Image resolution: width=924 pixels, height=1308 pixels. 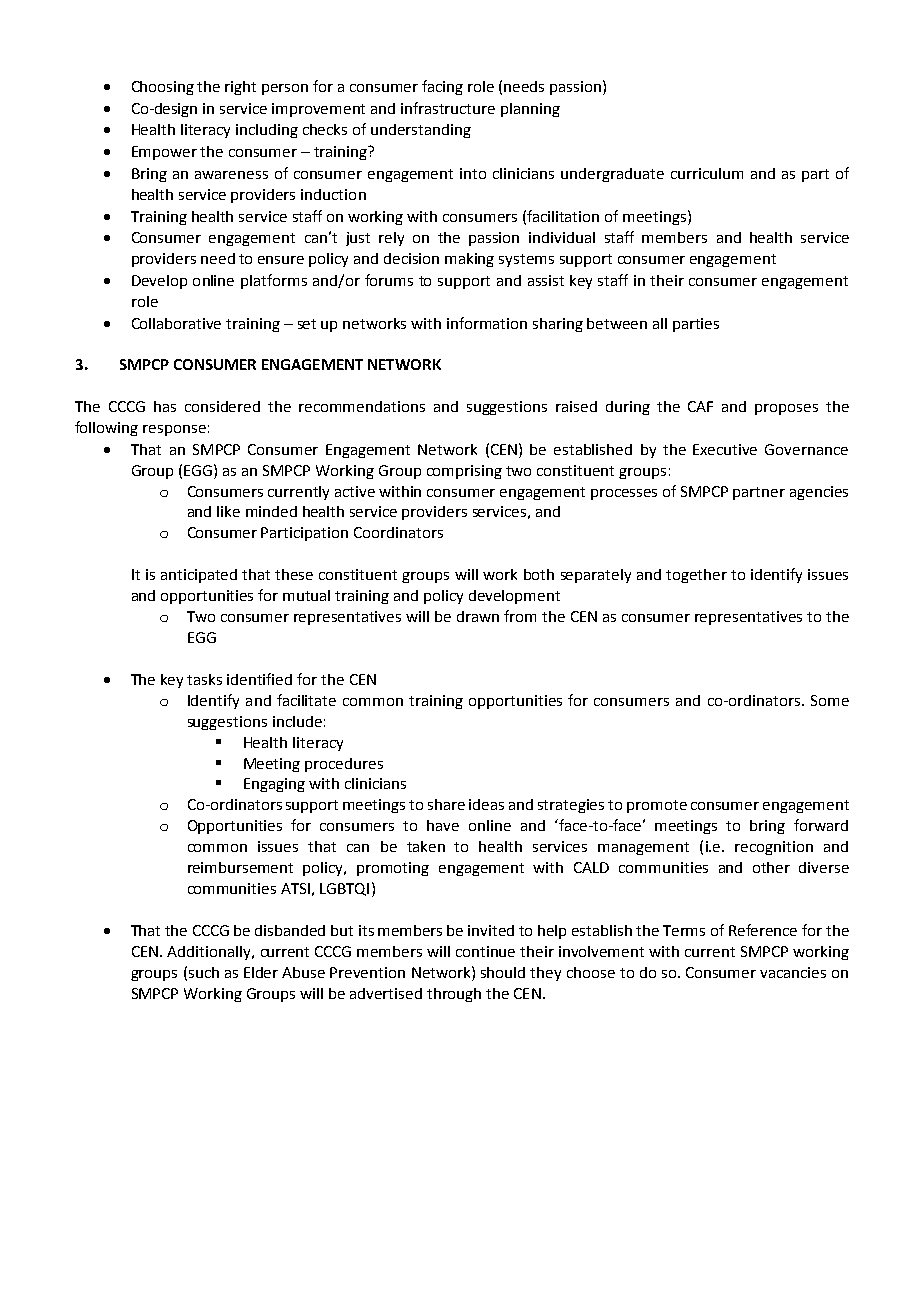 What do you see at coordinates (707, 173) in the image?
I see `curriculum` at bounding box center [707, 173].
